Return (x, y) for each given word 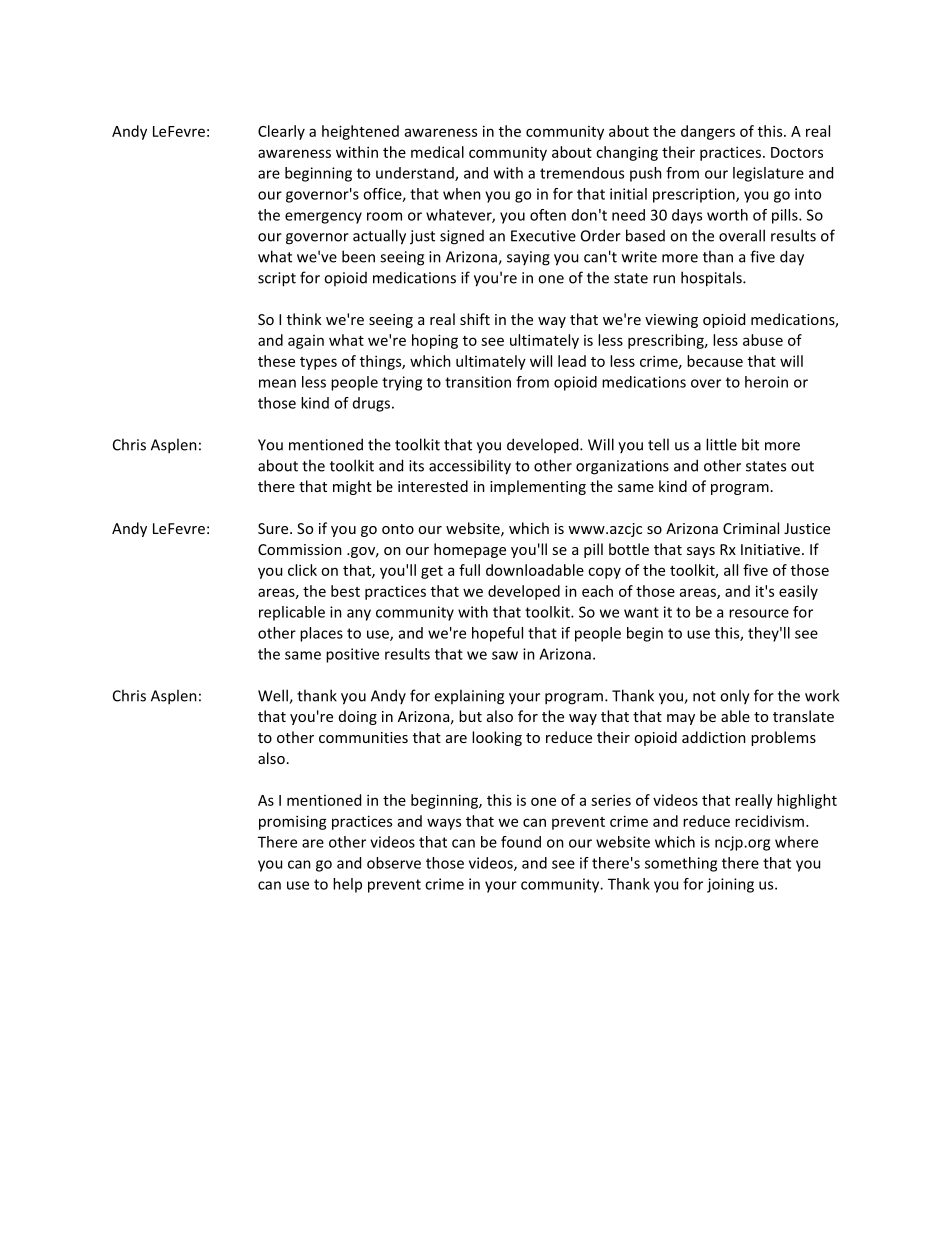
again (306, 342)
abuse (763, 340)
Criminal (751, 528)
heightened (360, 132)
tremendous (582, 173)
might (352, 487)
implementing (538, 487)
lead (572, 361)
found (521, 842)
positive (352, 655)
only (735, 697)
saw (505, 655)
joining (730, 885)
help (347, 885)
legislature (768, 174)
